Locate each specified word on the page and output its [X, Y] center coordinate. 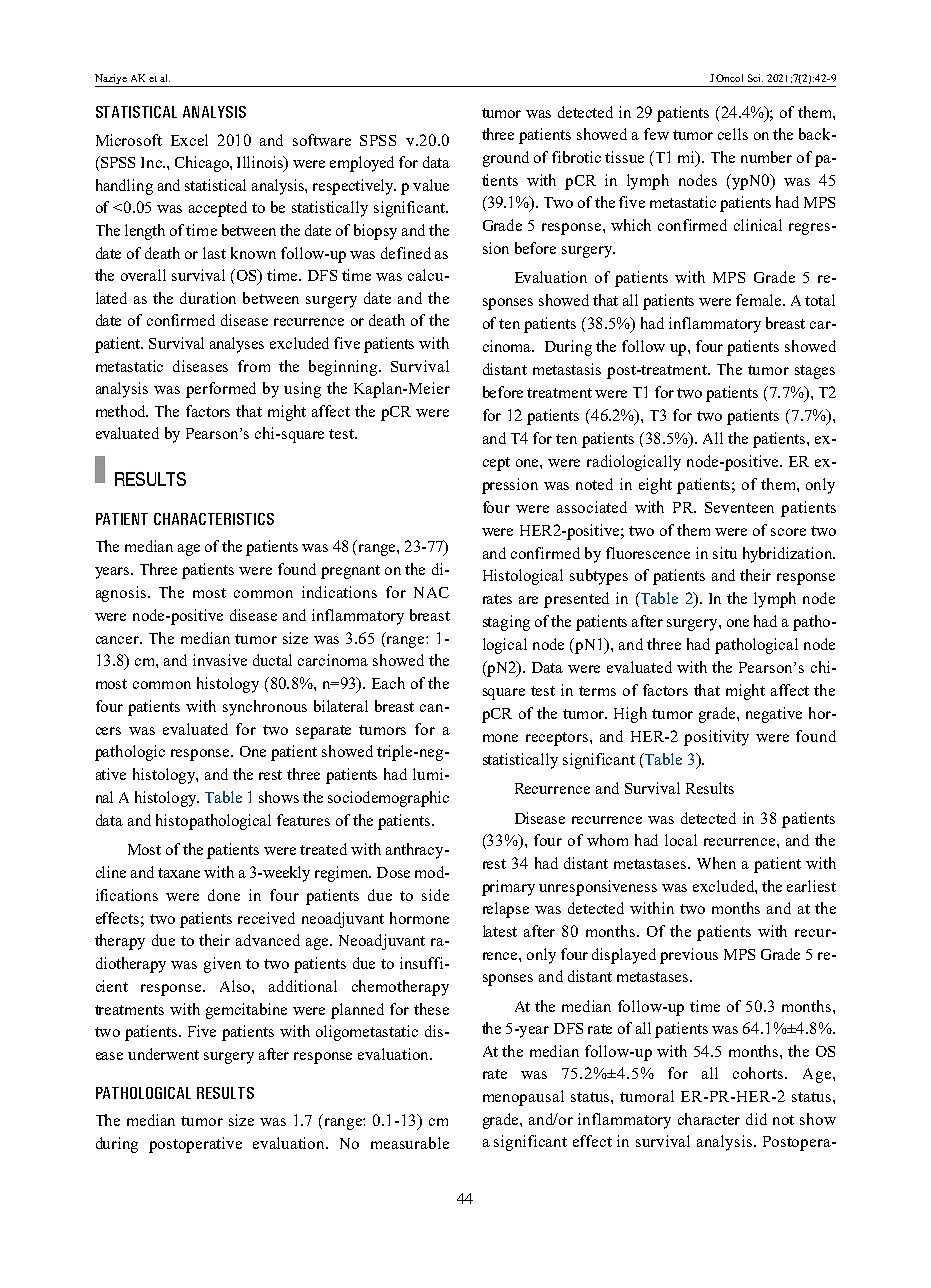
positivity [716, 738]
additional [303, 986]
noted [594, 484]
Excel [189, 140]
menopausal [523, 1098]
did [756, 1119]
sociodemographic [388, 799]
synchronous [265, 708]
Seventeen [739, 507]
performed [221, 390]
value [431, 185]
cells [733, 134]
